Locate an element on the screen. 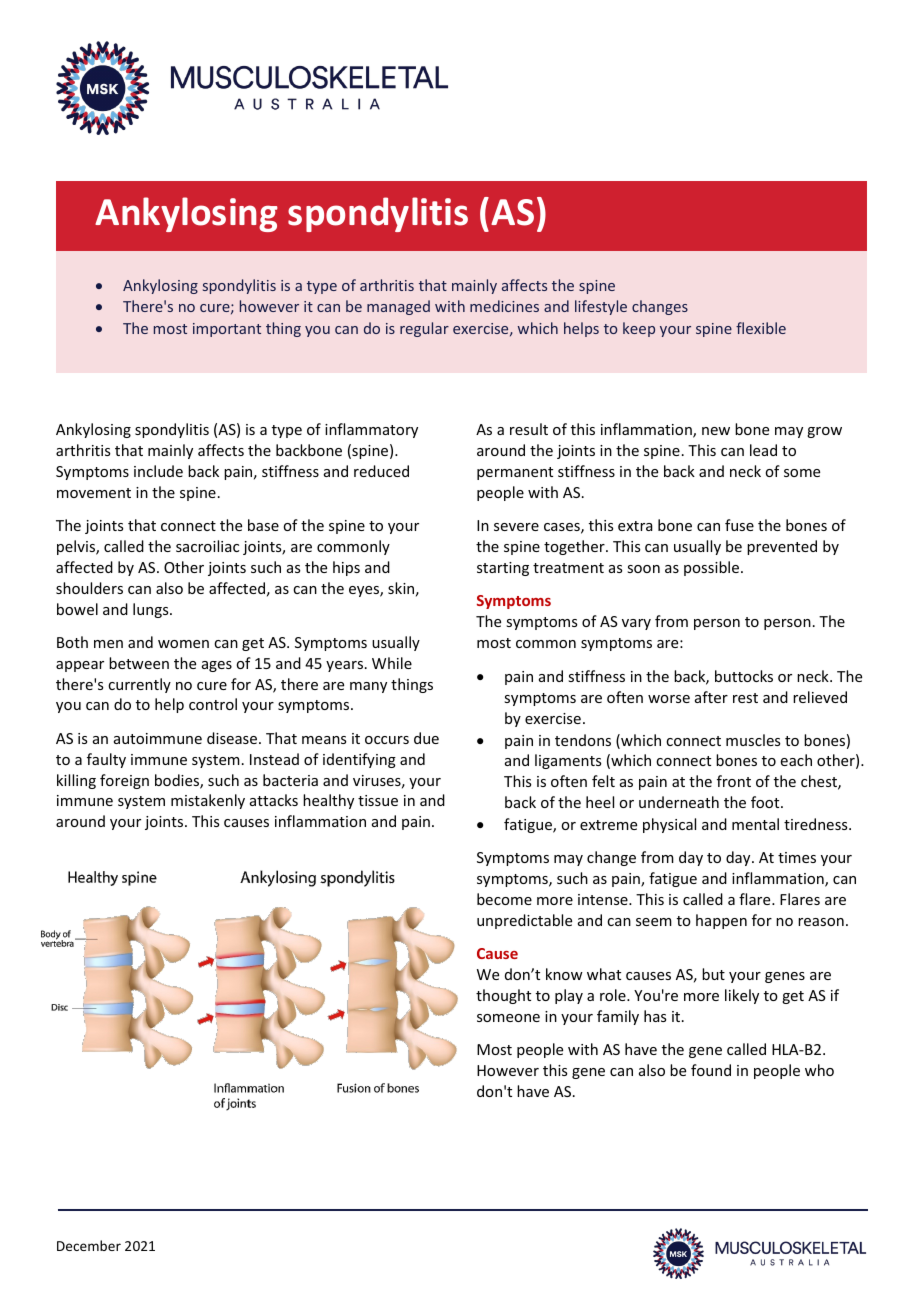  become is located at coordinates (504, 899).
